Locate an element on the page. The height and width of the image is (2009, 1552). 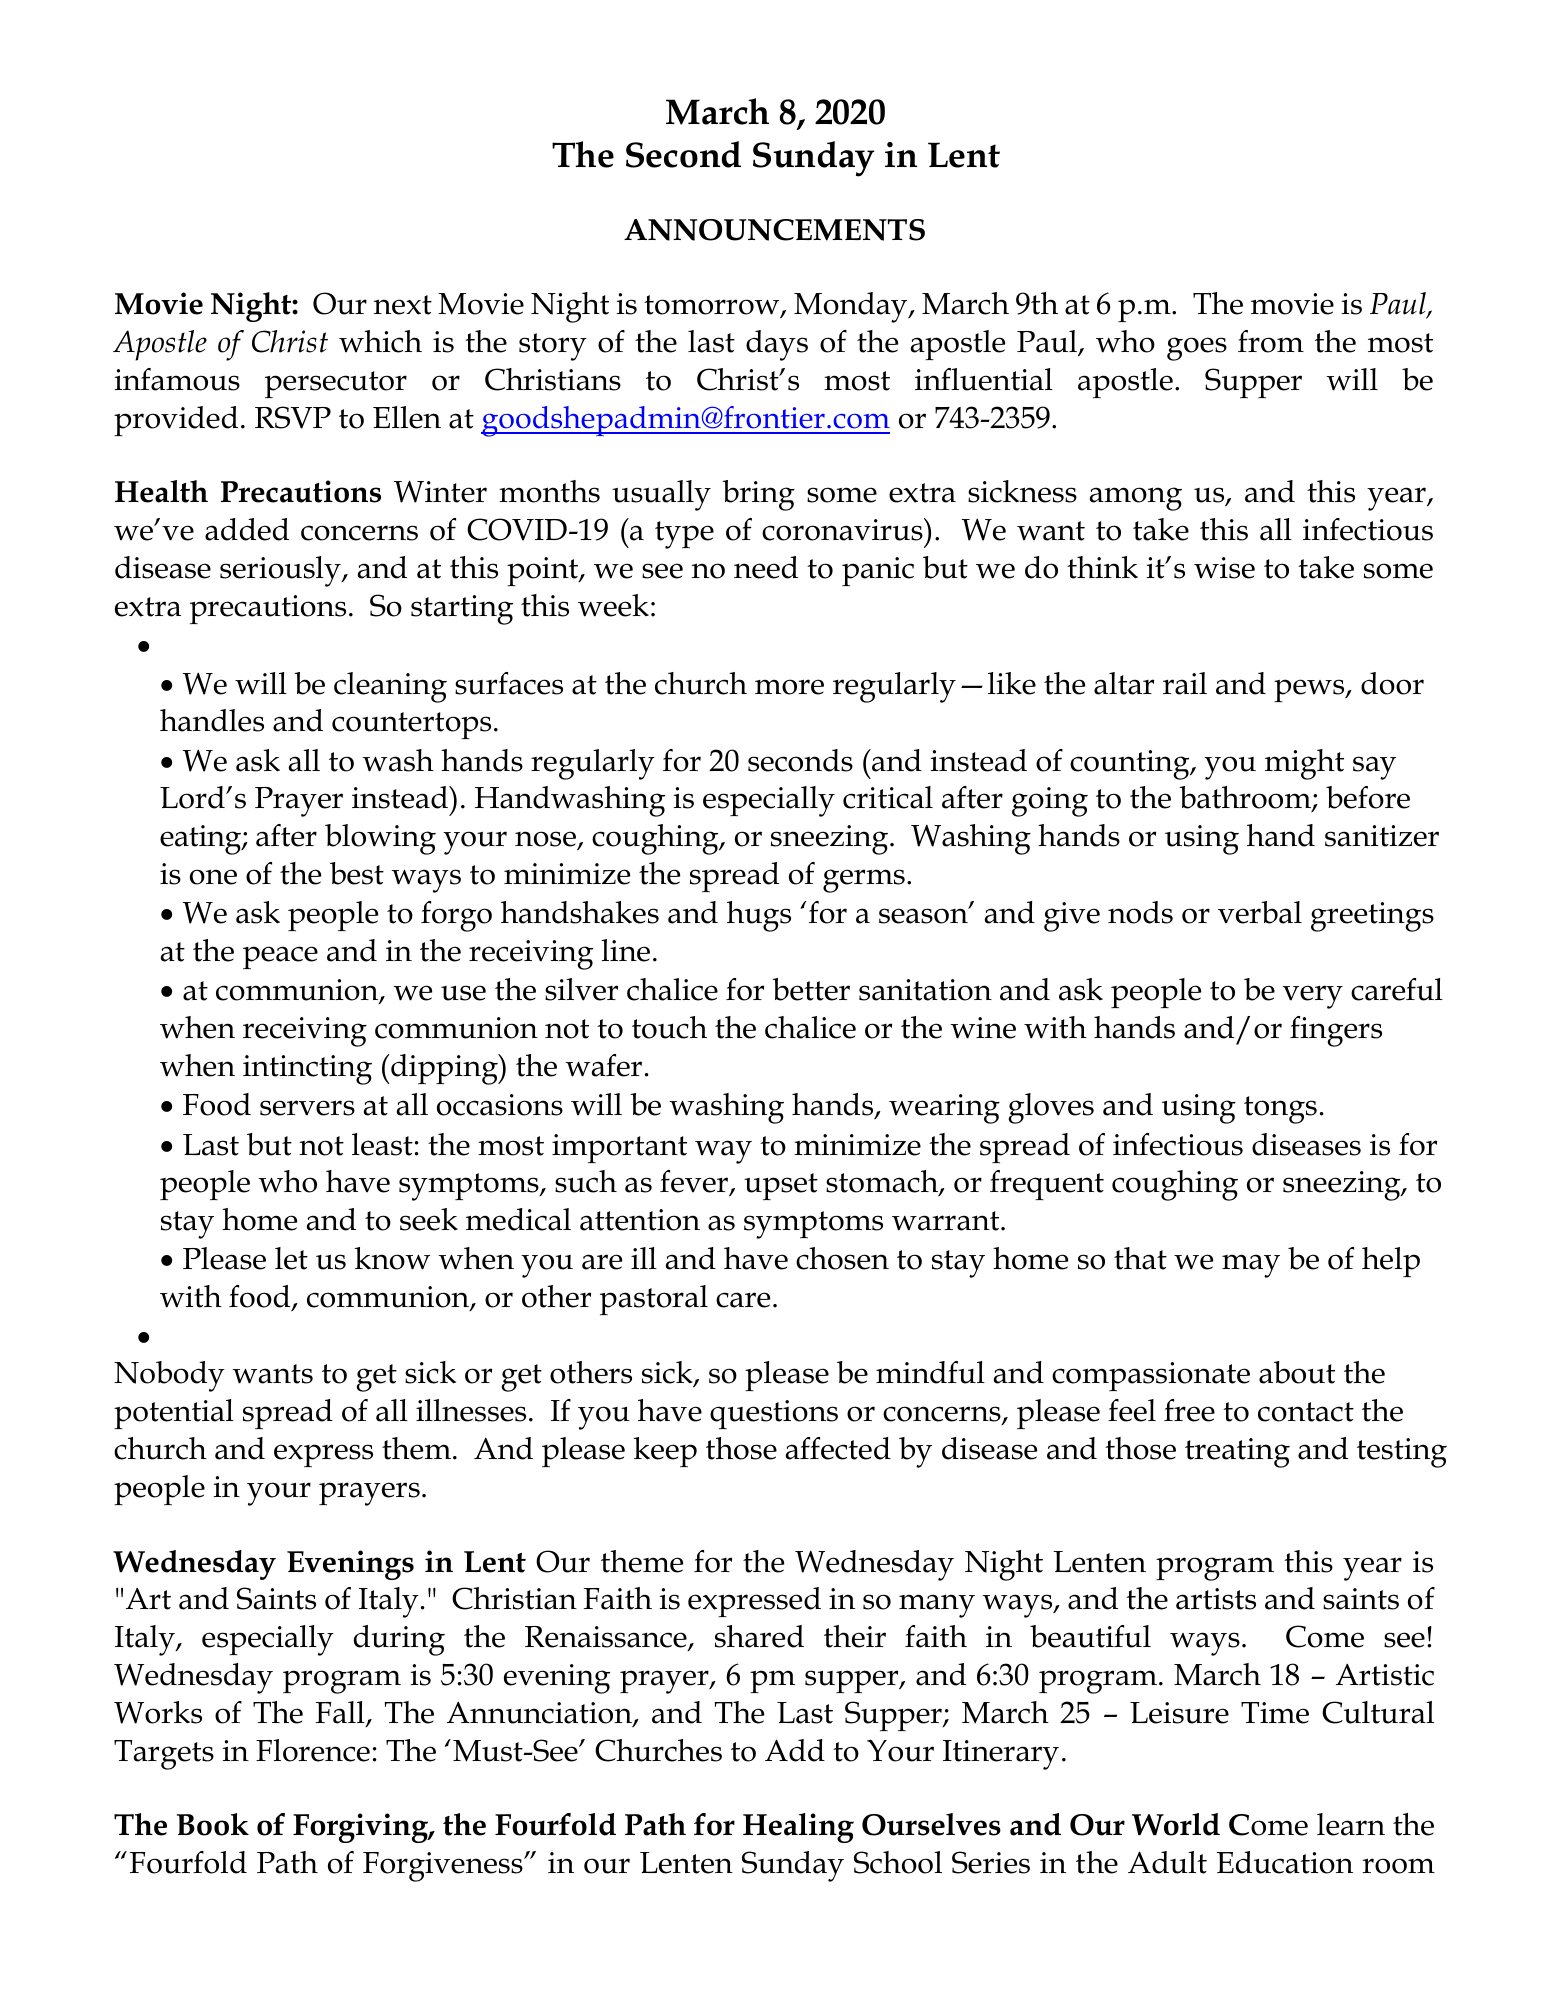
affected is located at coordinates (838, 1448).
